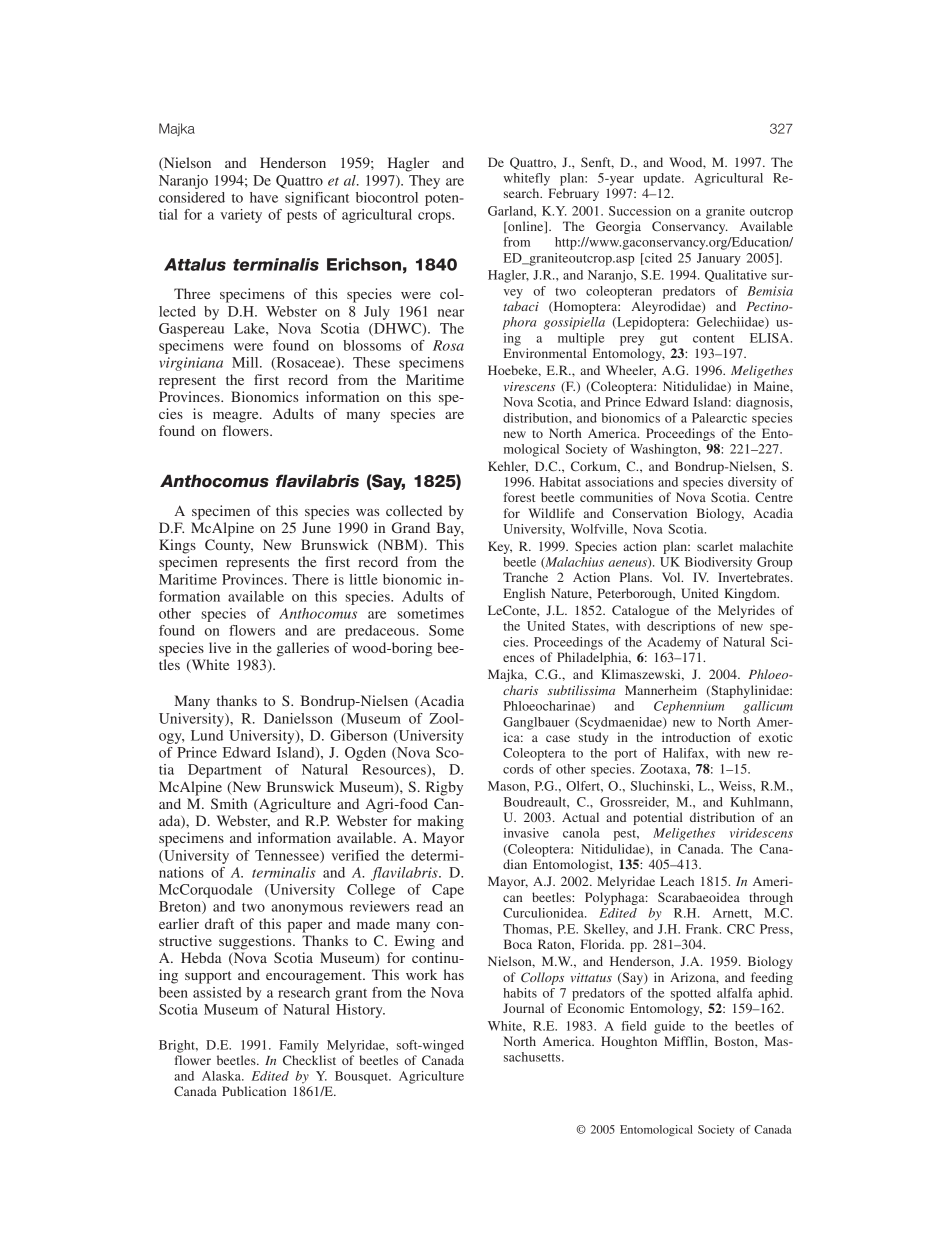 The image size is (952, 1233). Describe the element at coordinates (663, 179) in the screenshot. I see `update` at that location.
